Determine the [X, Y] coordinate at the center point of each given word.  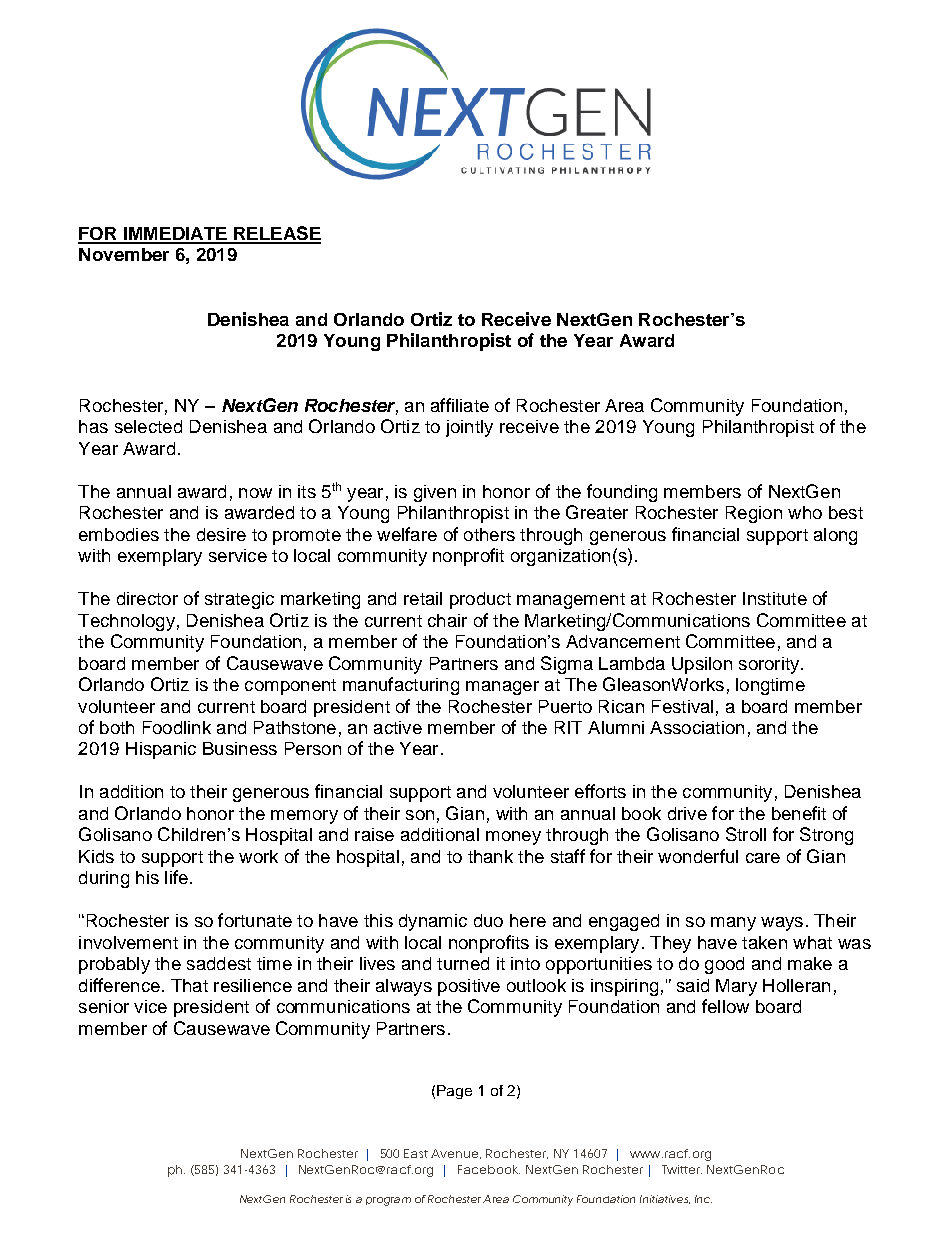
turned [463, 963]
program [388, 1201]
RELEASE [276, 234]
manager [502, 688]
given [435, 493]
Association [697, 727]
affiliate [460, 405]
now [255, 493]
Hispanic [161, 750]
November [124, 254]
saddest [219, 963]
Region [754, 514]
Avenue [454, 1153]
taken [764, 942]
